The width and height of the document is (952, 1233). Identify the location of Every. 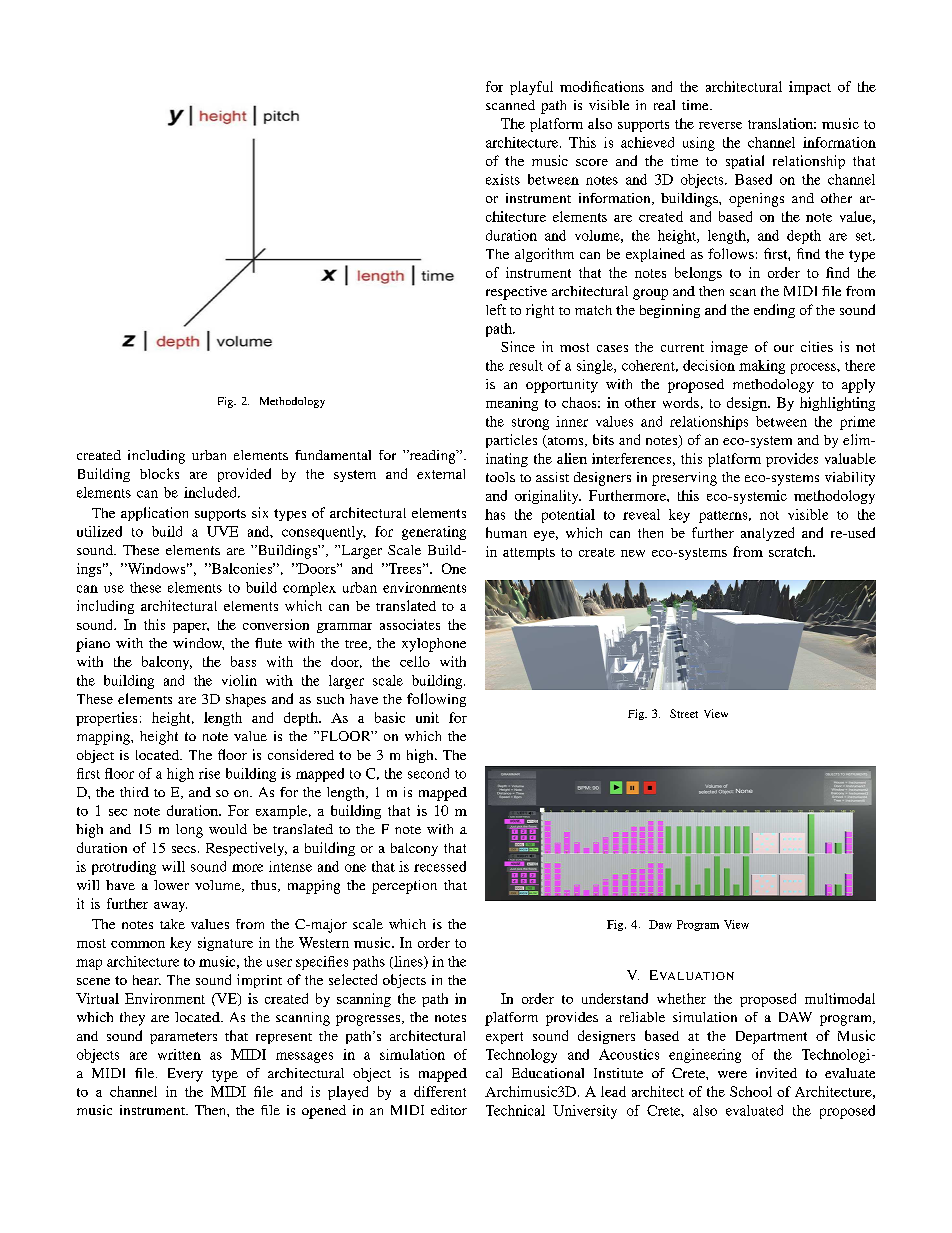
(185, 1075).
